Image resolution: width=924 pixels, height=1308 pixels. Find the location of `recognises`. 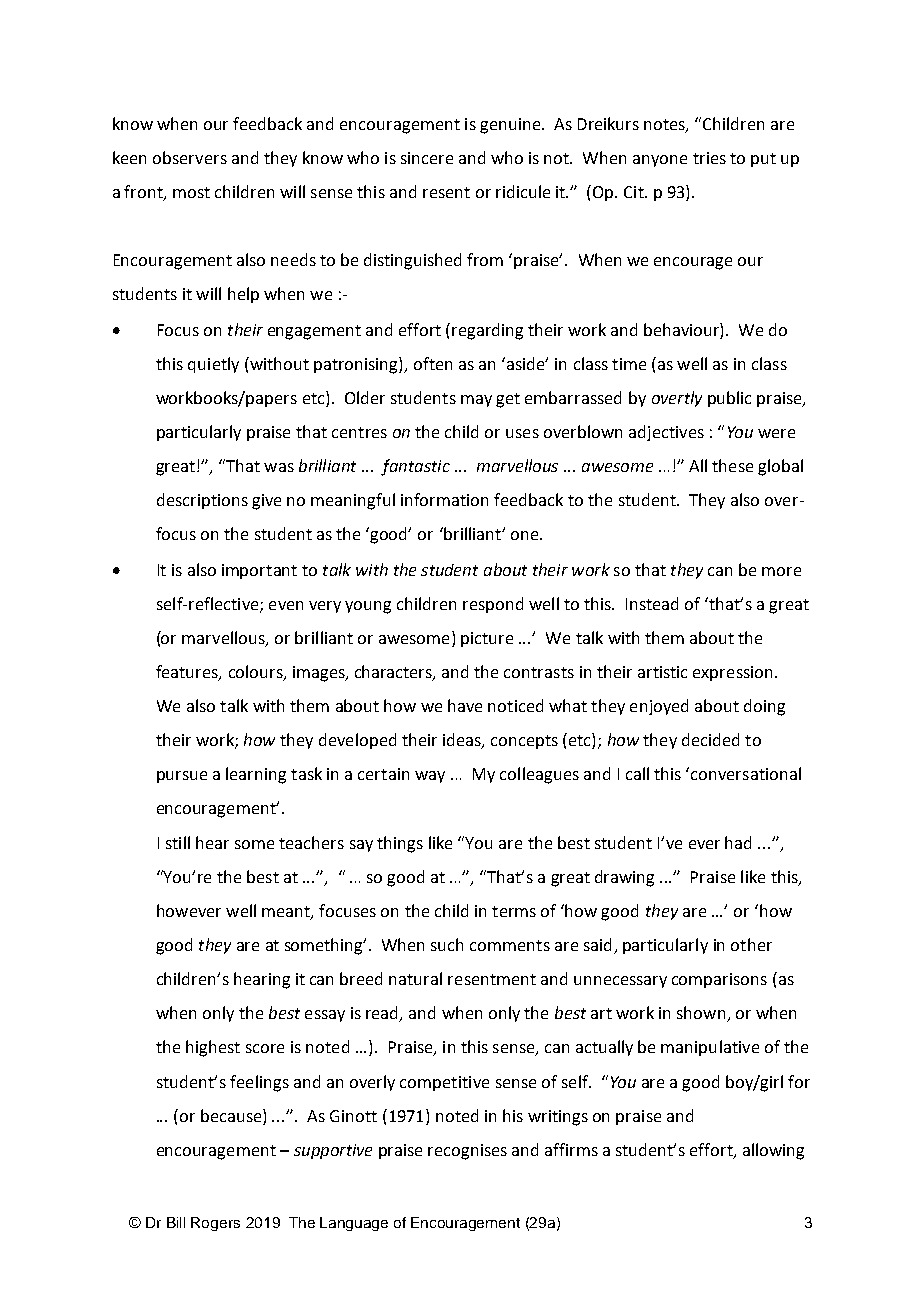

recognises is located at coordinates (467, 1152).
